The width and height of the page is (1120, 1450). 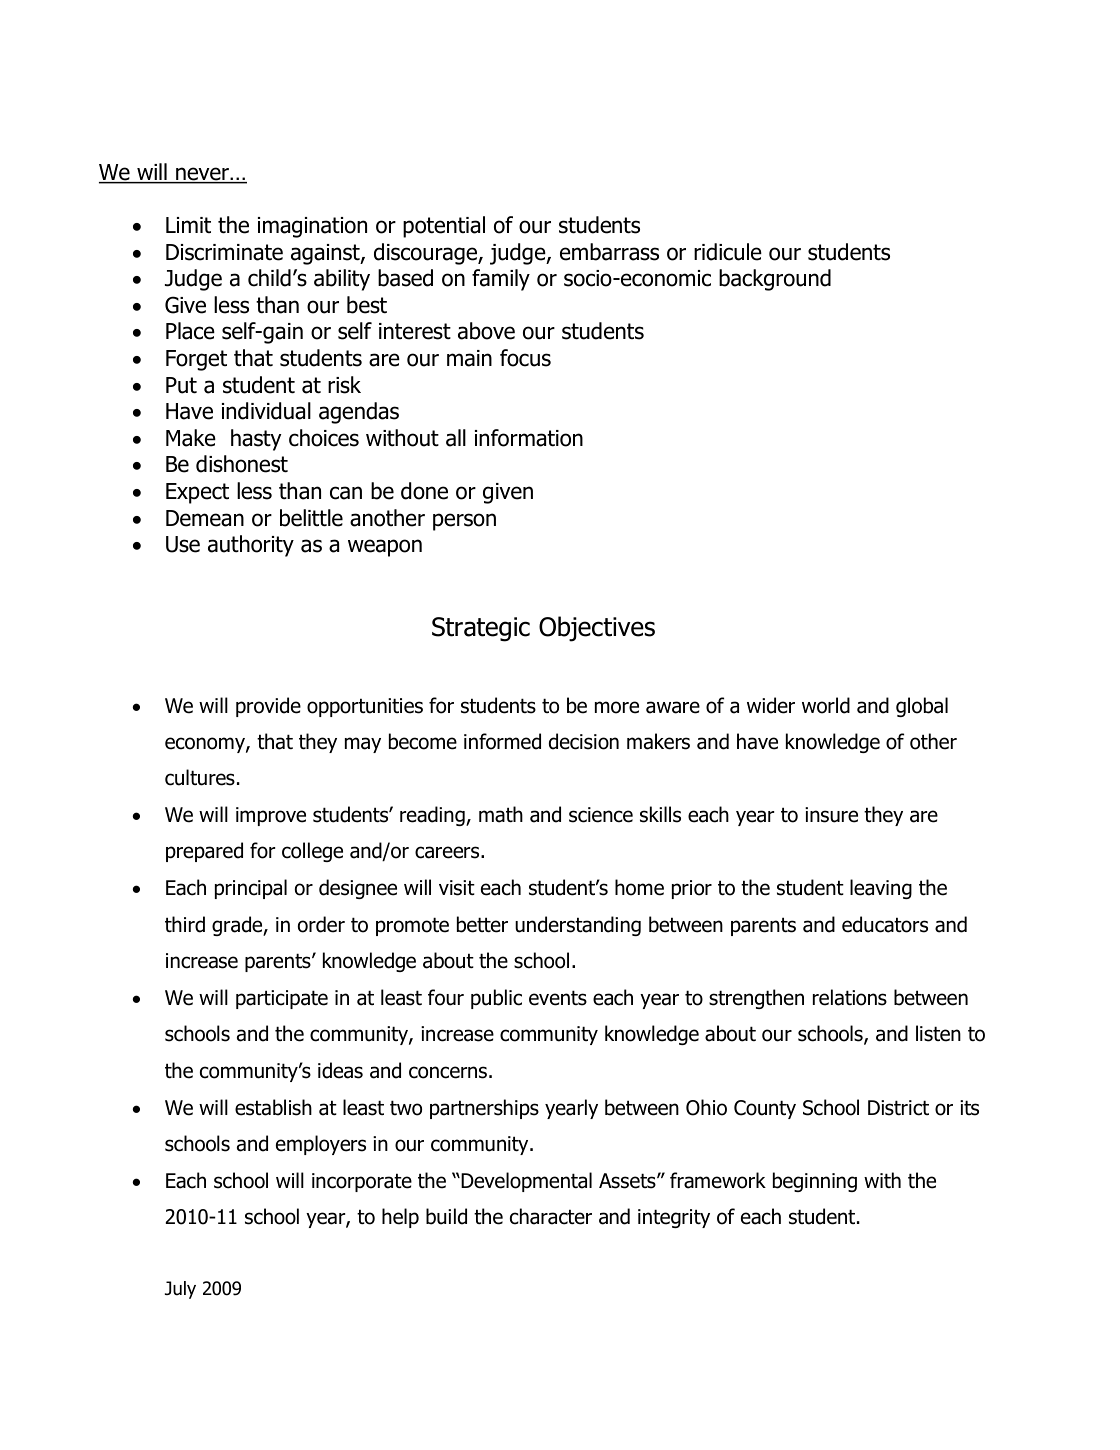 I want to click on decision, so click(x=584, y=741).
